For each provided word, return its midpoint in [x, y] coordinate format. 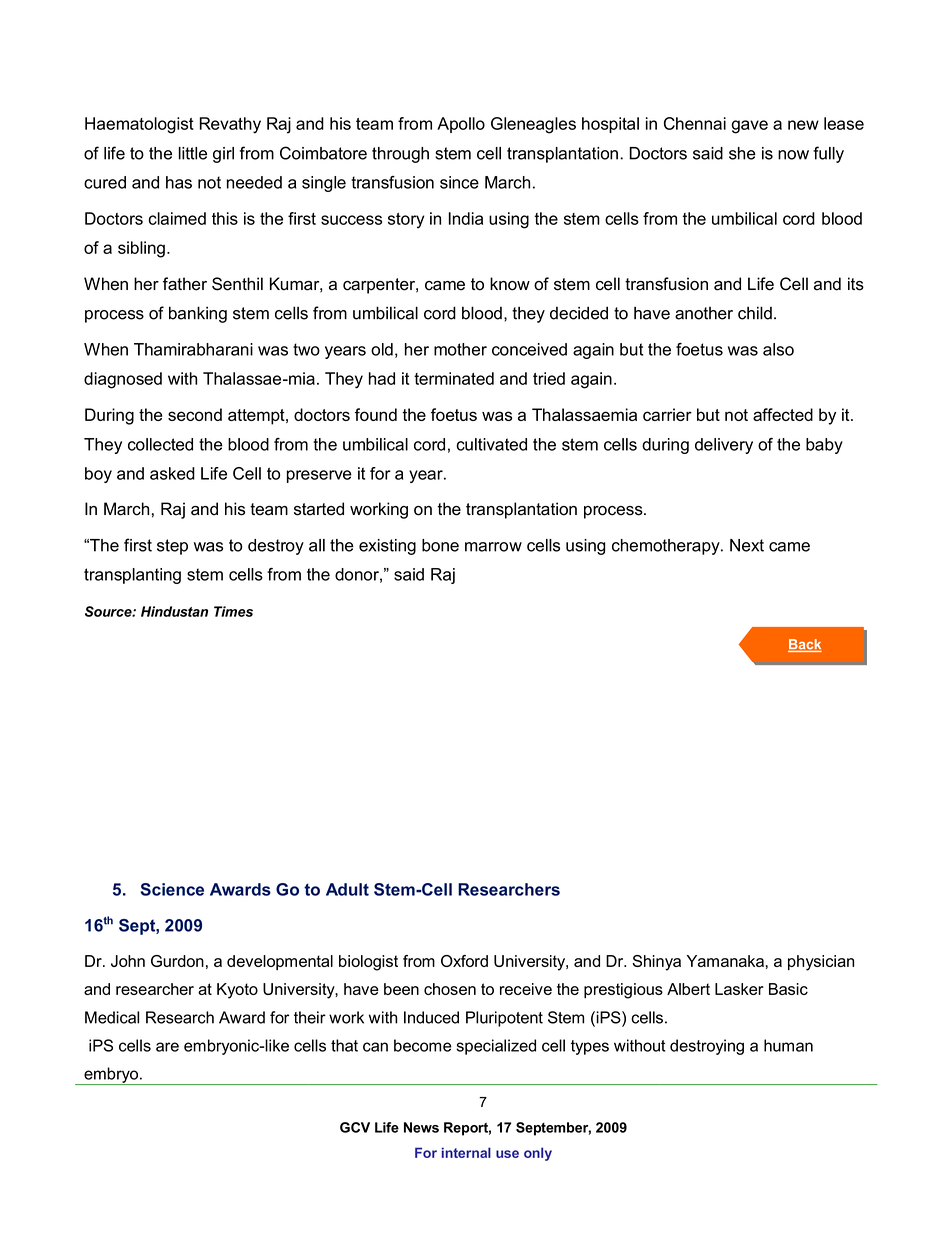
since [459, 182]
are [167, 1047]
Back [805, 645]
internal [466, 1152]
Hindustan [174, 611]
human [788, 1045]
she [742, 153]
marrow [493, 547]
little [193, 153]
